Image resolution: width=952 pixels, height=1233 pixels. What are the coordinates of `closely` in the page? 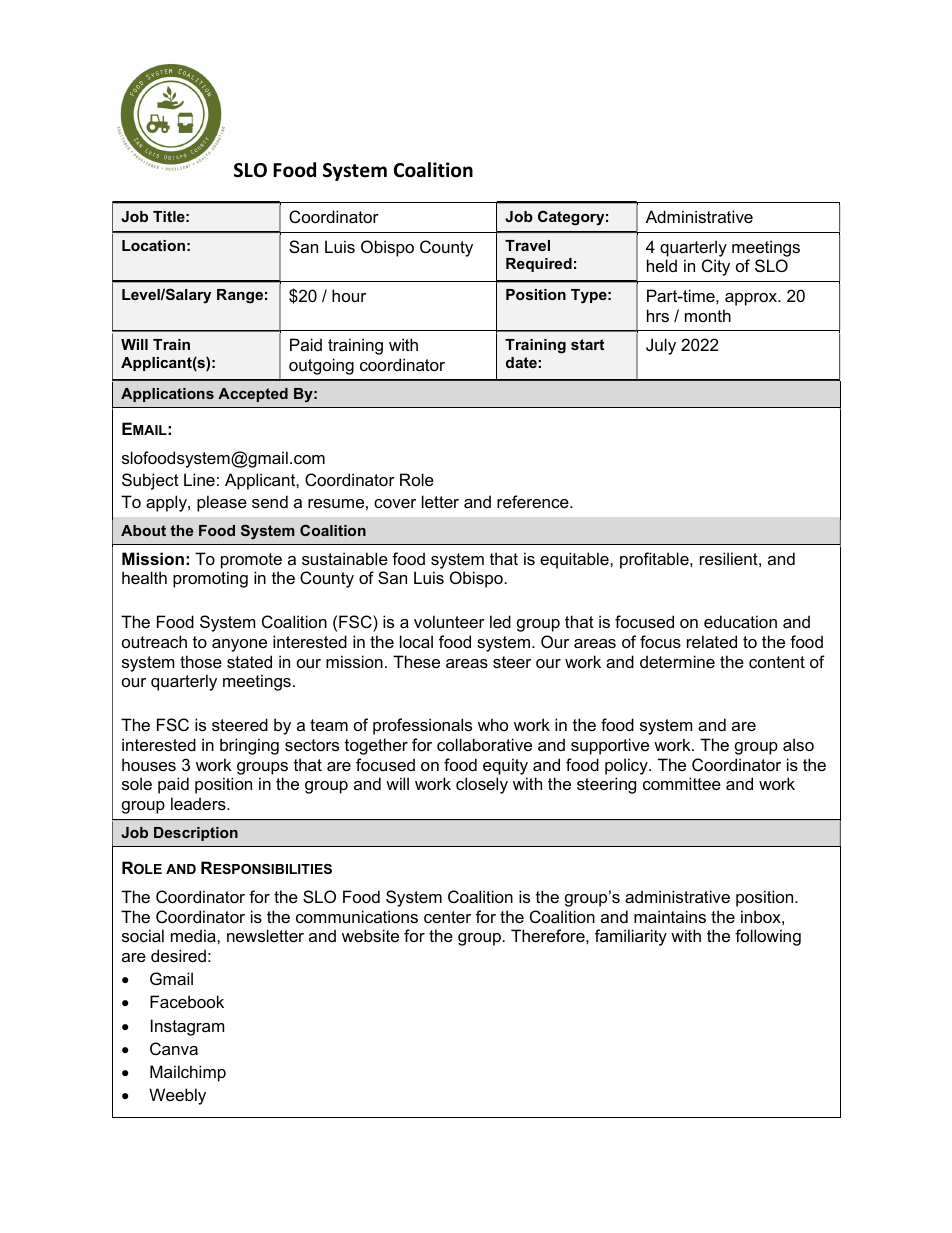 It's located at (482, 785).
